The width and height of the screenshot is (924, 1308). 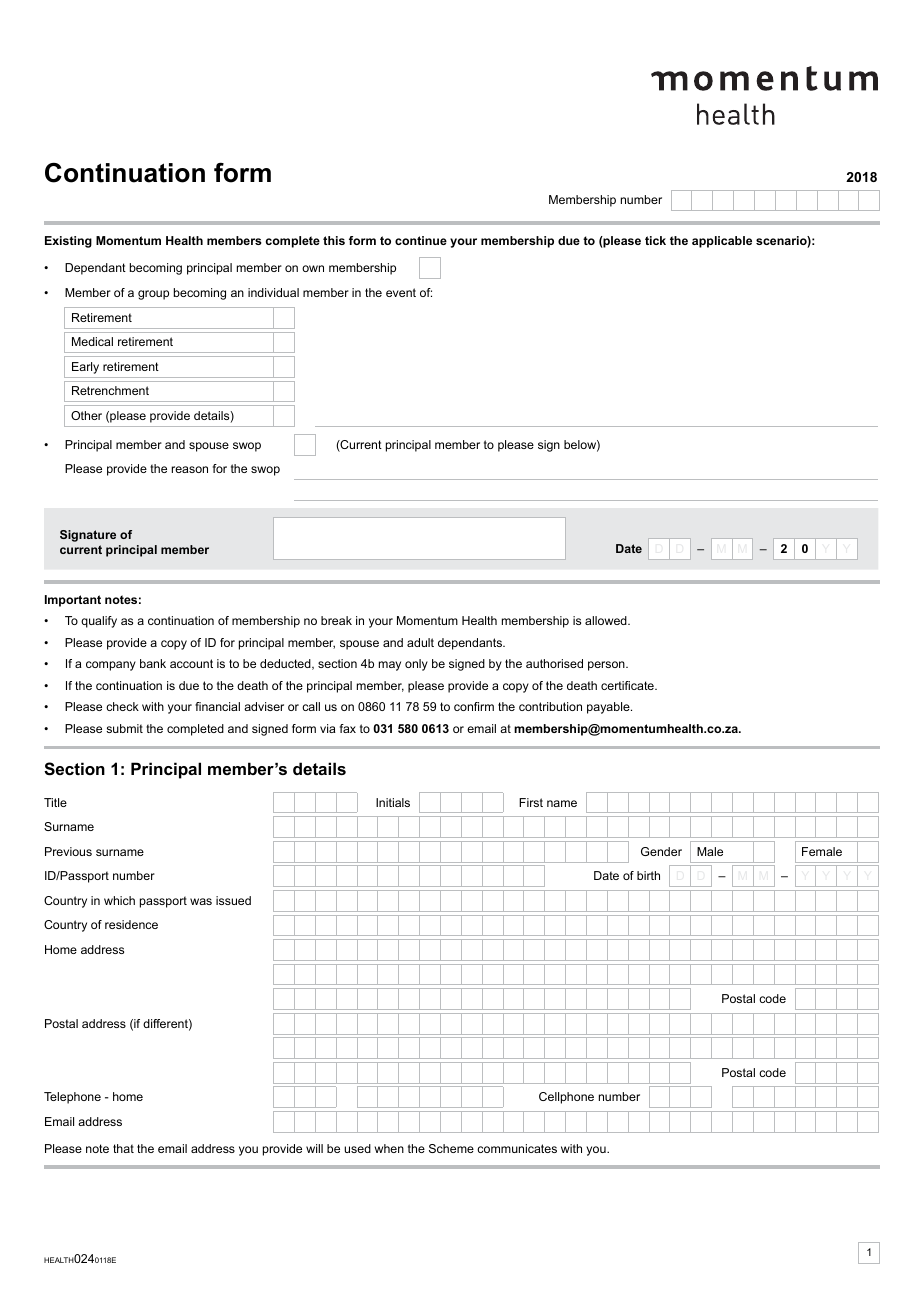 I want to click on tick, so click(x=655, y=240).
